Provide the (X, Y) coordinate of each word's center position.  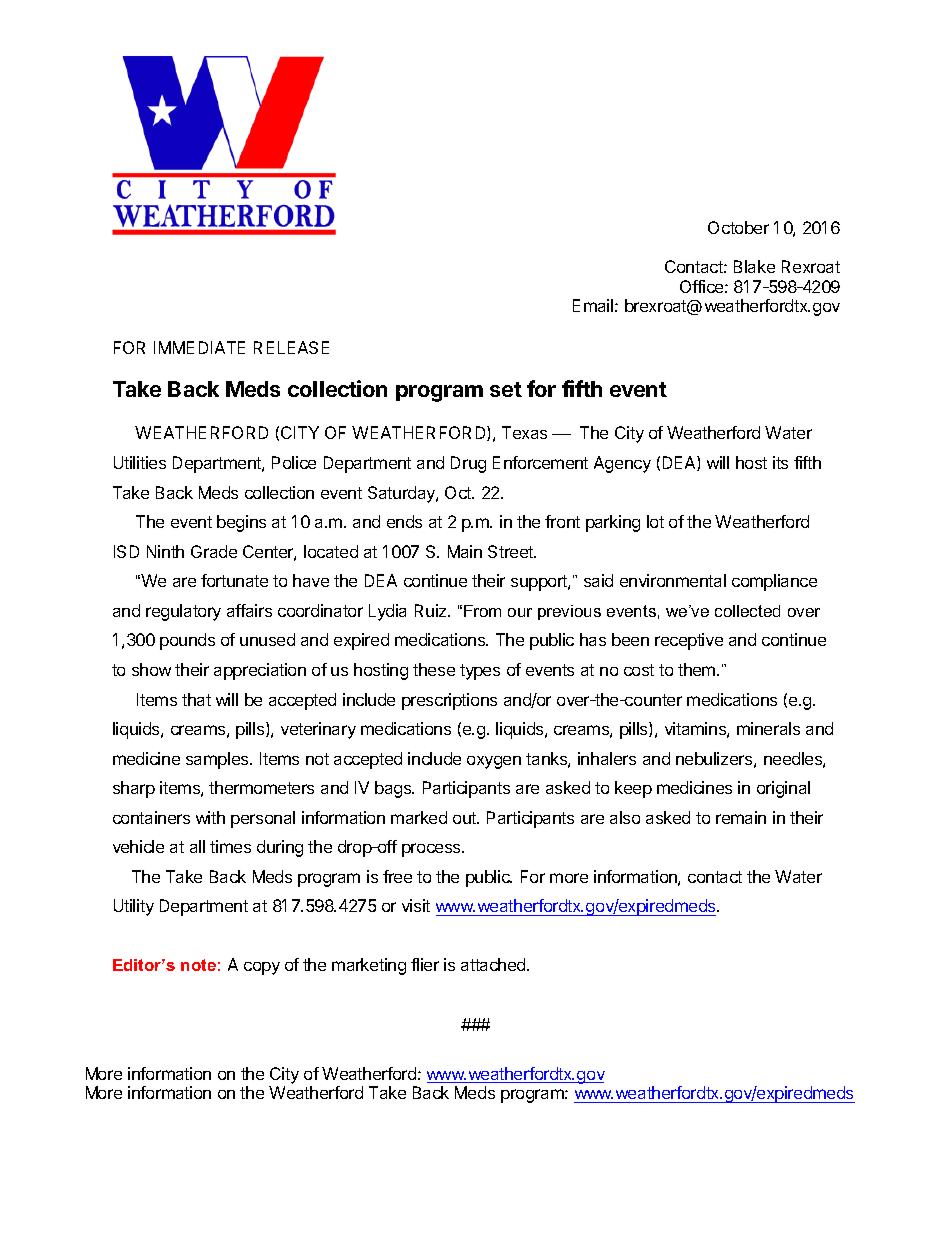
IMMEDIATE (199, 347)
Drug (468, 464)
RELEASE (291, 347)
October (738, 227)
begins (241, 523)
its (780, 462)
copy (262, 968)
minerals (768, 728)
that (196, 699)
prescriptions (449, 701)
